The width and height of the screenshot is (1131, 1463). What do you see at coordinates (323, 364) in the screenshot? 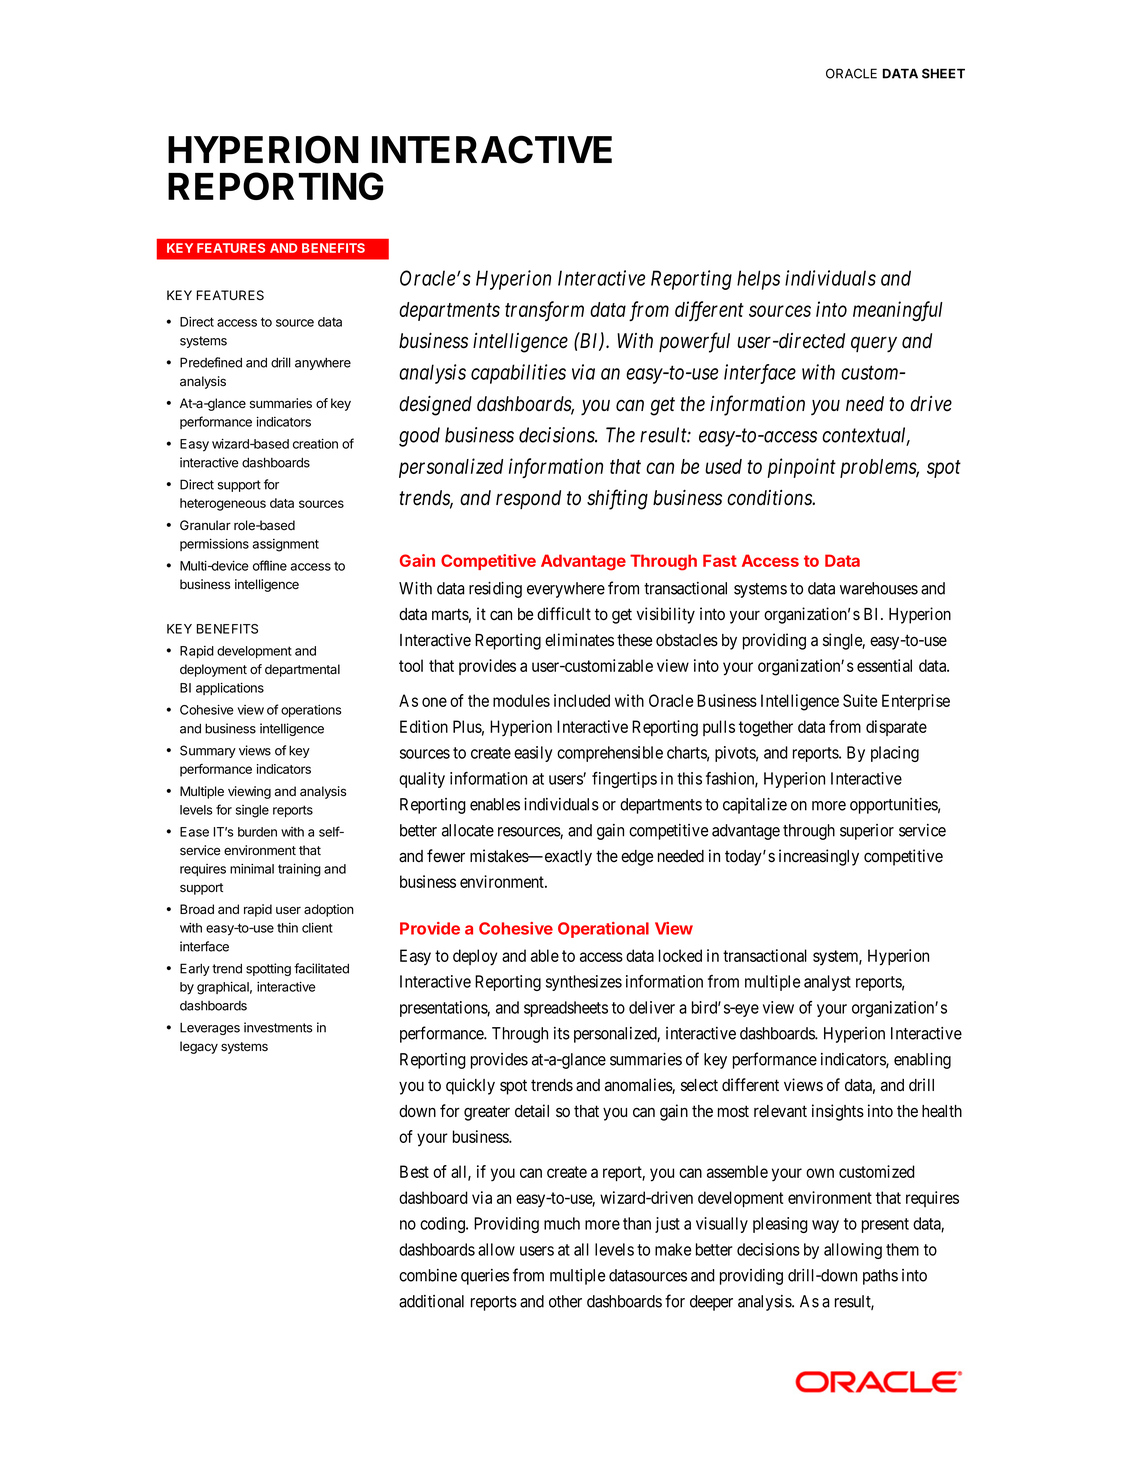
I see `anywhere` at bounding box center [323, 364].
